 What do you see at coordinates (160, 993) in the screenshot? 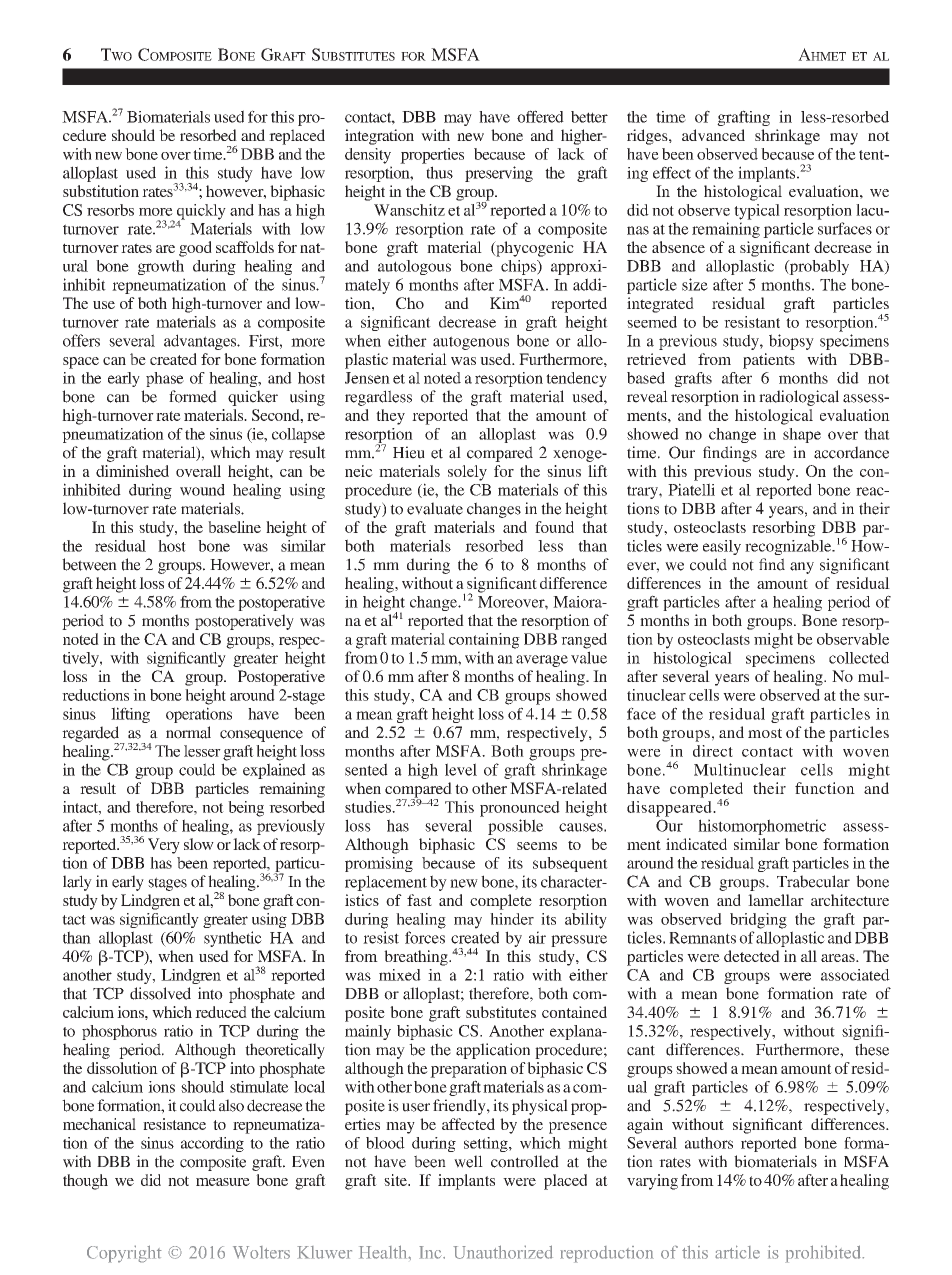
I see `dissolved` at bounding box center [160, 993].
